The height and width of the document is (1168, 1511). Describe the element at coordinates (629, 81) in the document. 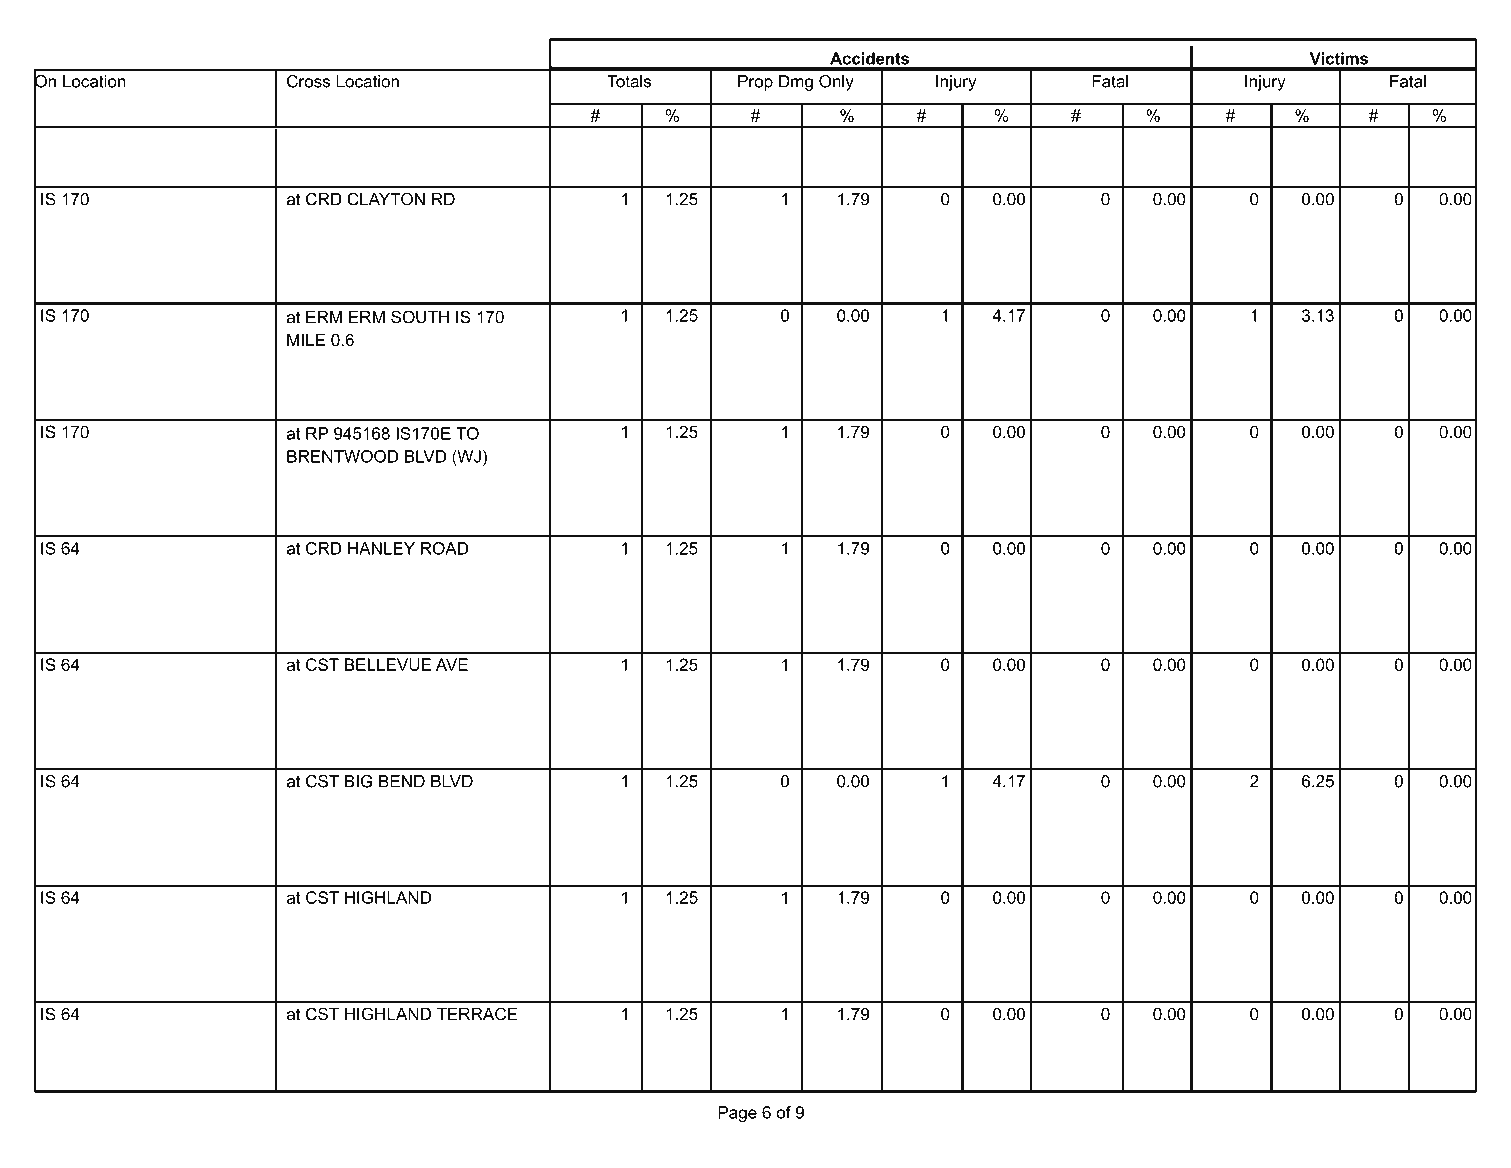

I see `Totals` at that location.
